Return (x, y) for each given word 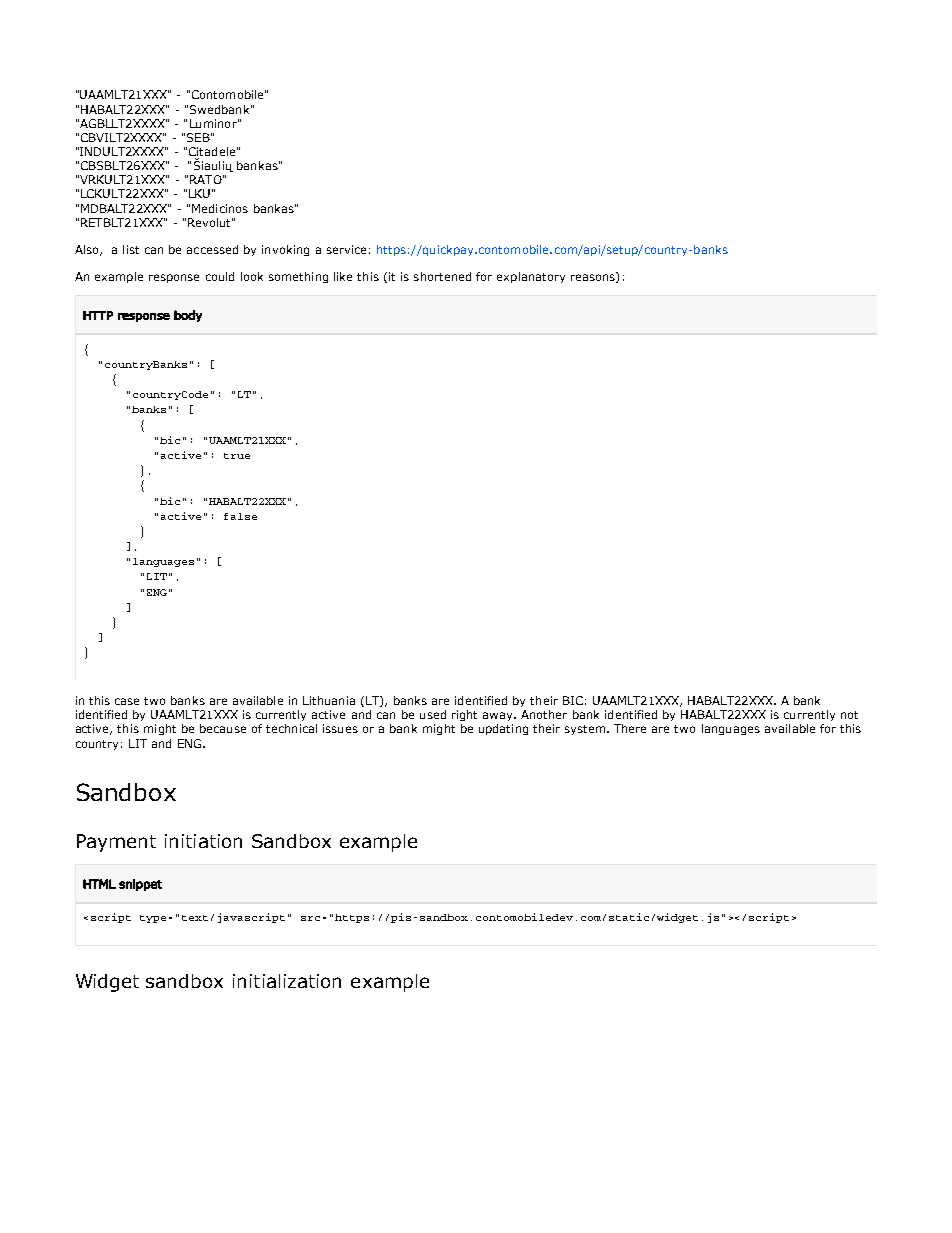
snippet (140, 885)
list (131, 249)
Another (544, 714)
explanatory (531, 277)
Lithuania (329, 700)
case (127, 701)
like (343, 276)
